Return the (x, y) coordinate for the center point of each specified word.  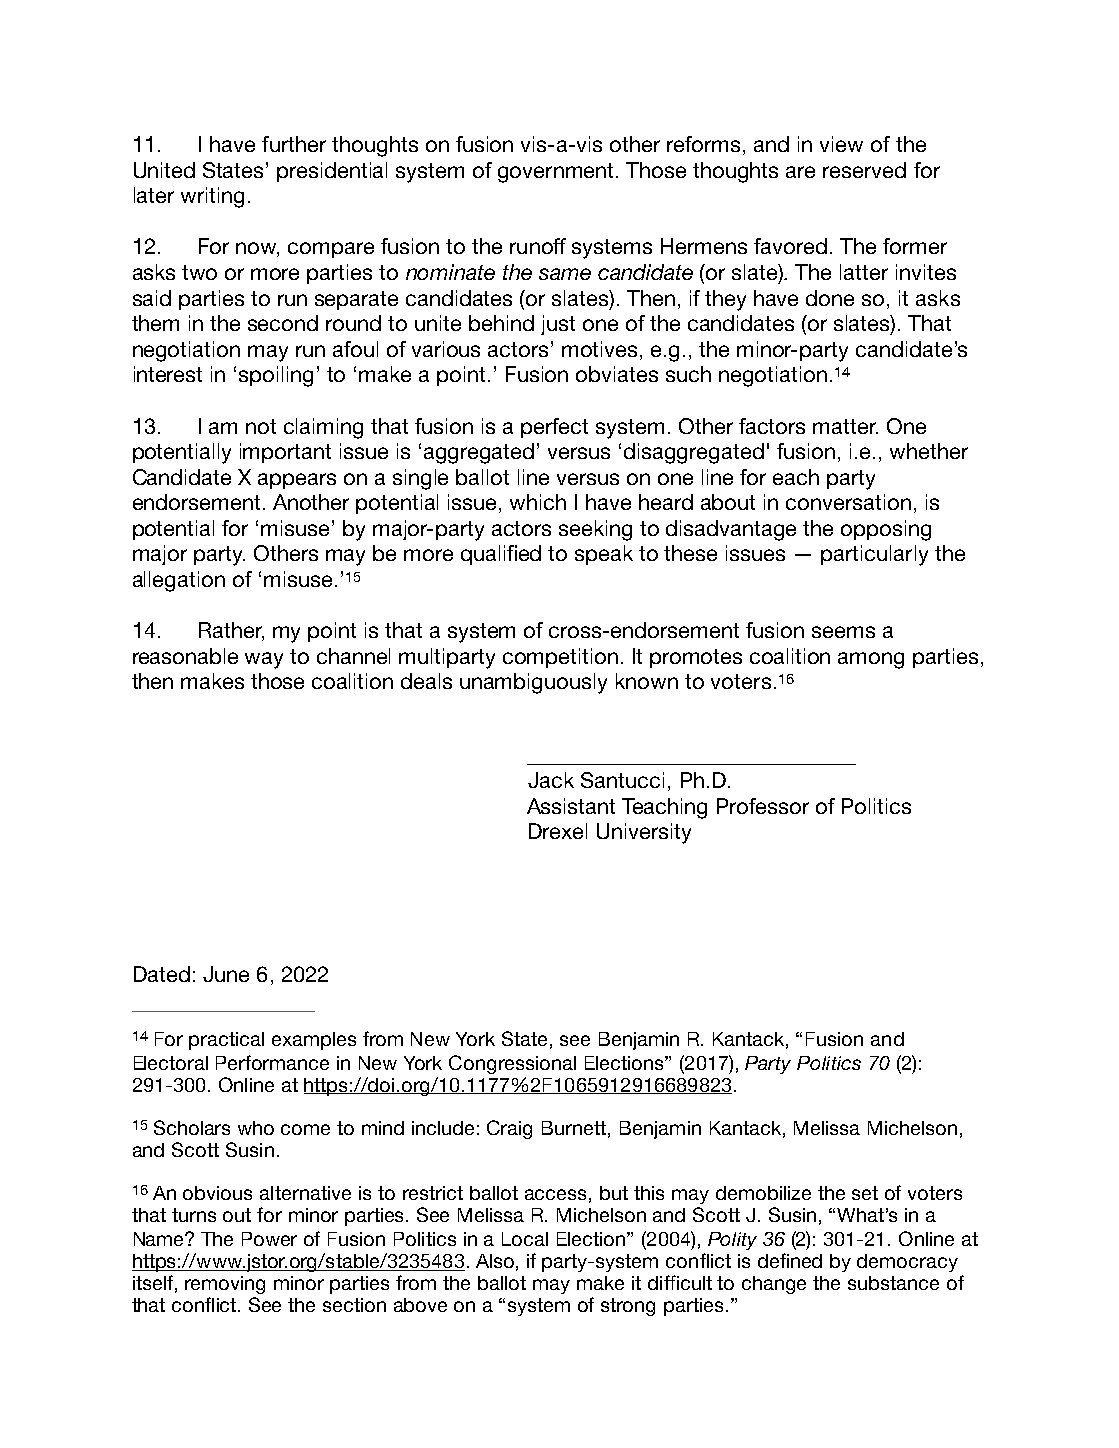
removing (225, 1285)
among (871, 660)
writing (212, 197)
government (557, 173)
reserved (864, 170)
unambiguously (533, 683)
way (264, 660)
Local (525, 1239)
